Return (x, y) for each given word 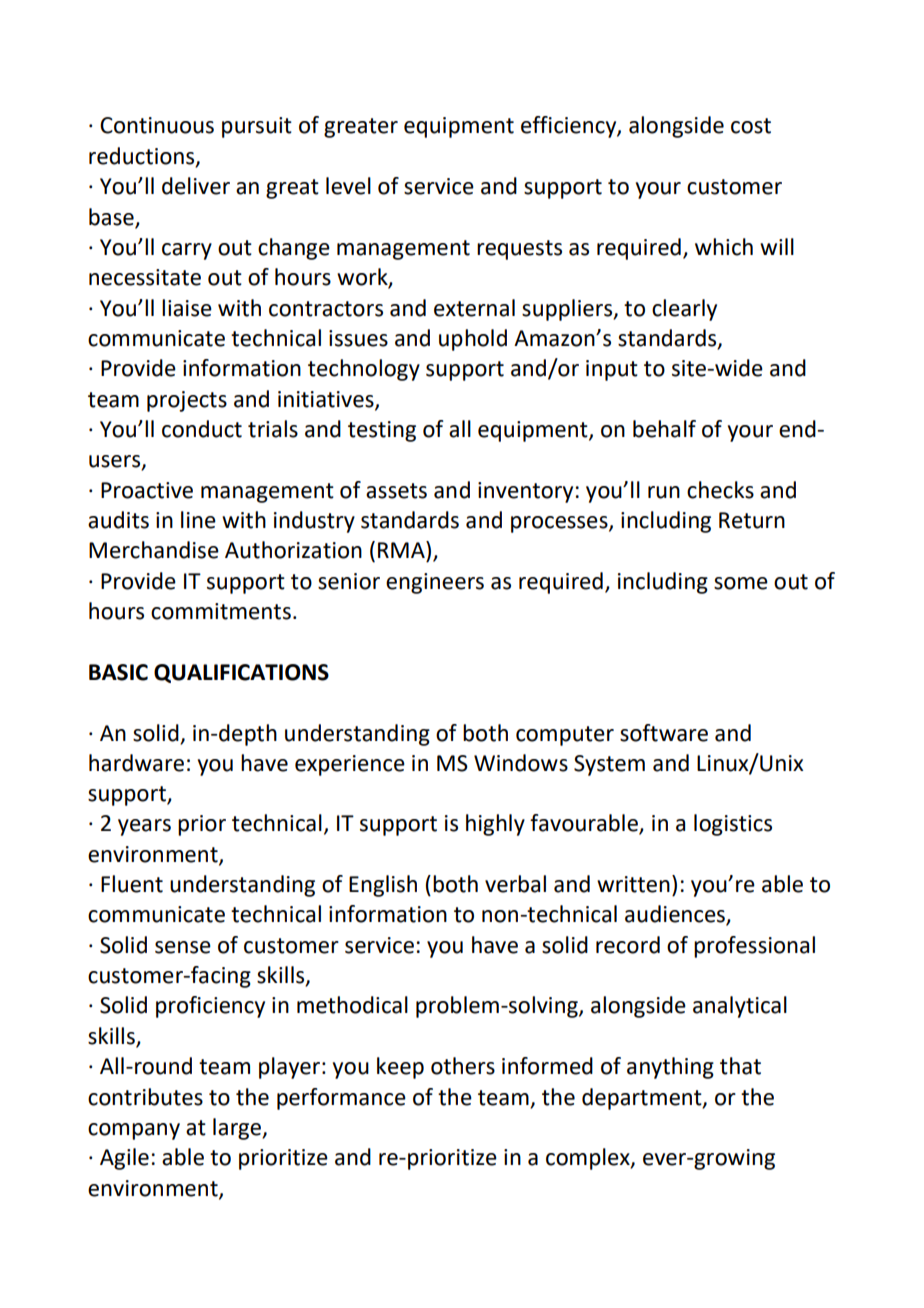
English (383, 886)
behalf (664, 429)
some (741, 583)
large (238, 1129)
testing (382, 431)
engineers (435, 583)
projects (187, 401)
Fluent (132, 884)
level (348, 186)
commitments (221, 611)
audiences (676, 915)
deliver (196, 186)
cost (751, 126)
